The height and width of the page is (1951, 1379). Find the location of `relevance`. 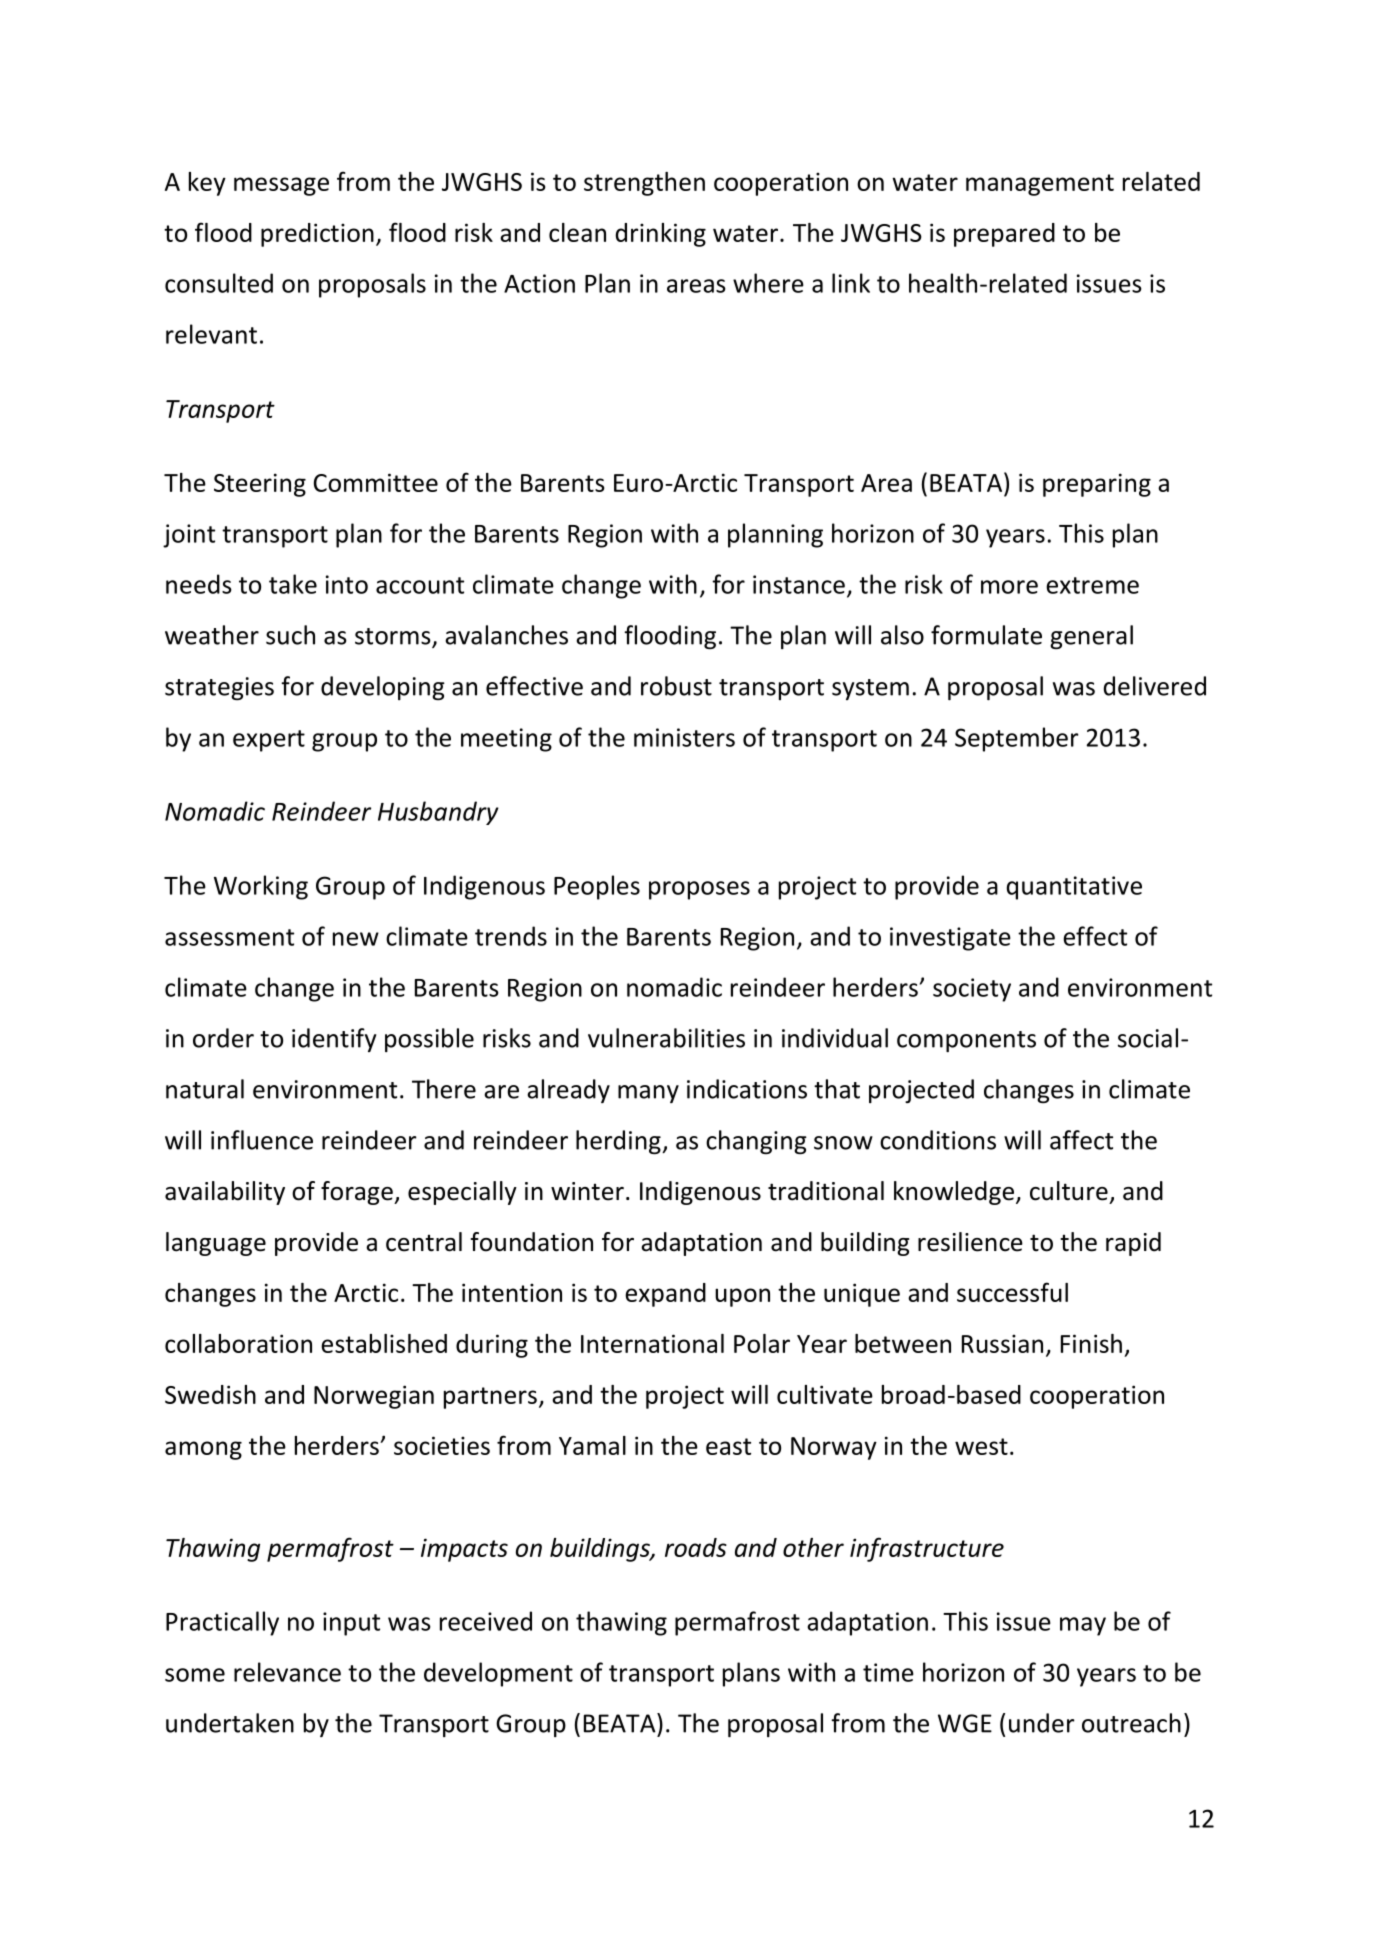

relevance is located at coordinates (287, 1672).
